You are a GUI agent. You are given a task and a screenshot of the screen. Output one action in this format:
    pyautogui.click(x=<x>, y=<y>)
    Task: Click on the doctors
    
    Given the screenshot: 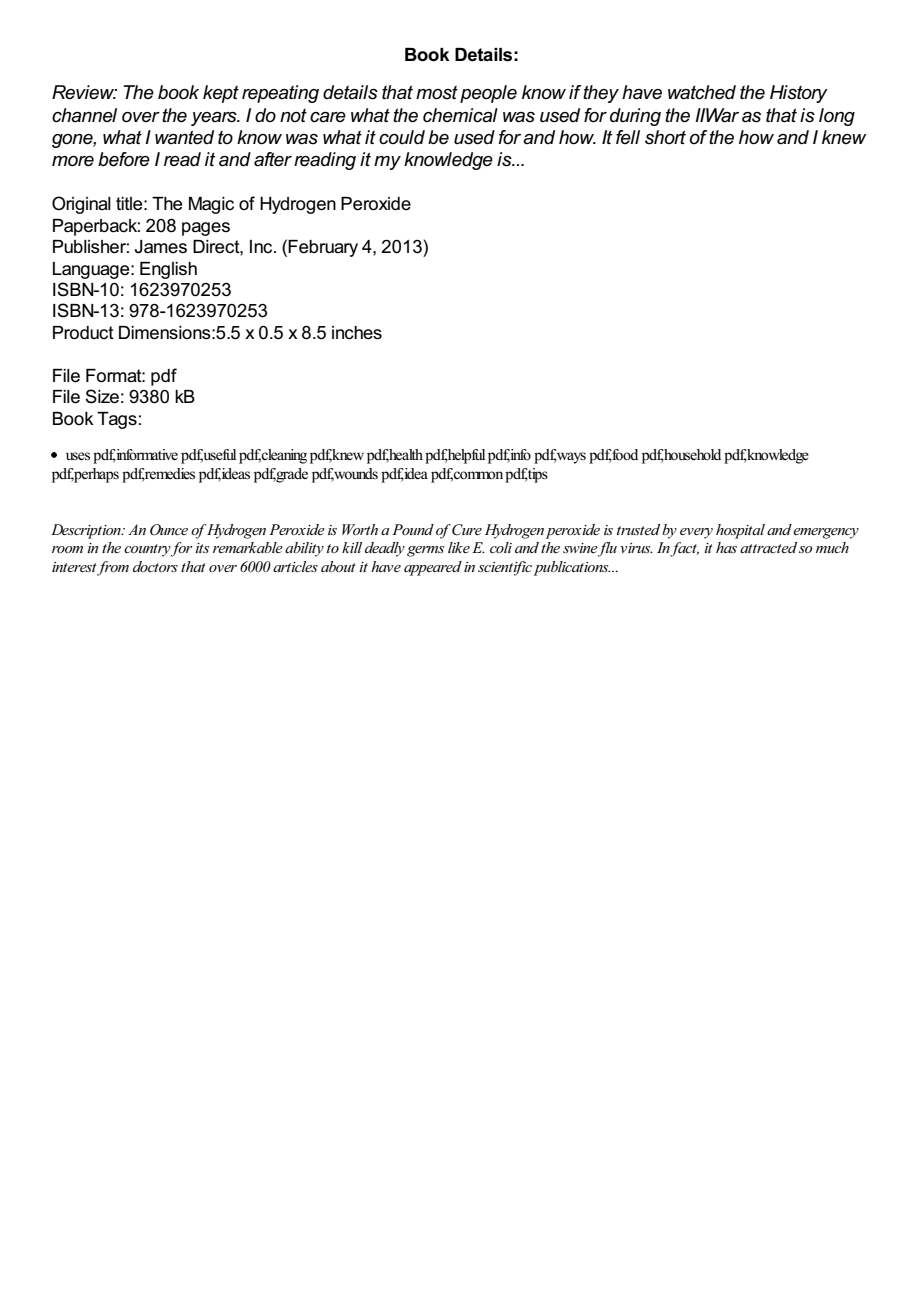 What is the action you would take?
    pyautogui.click(x=155, y=566)
